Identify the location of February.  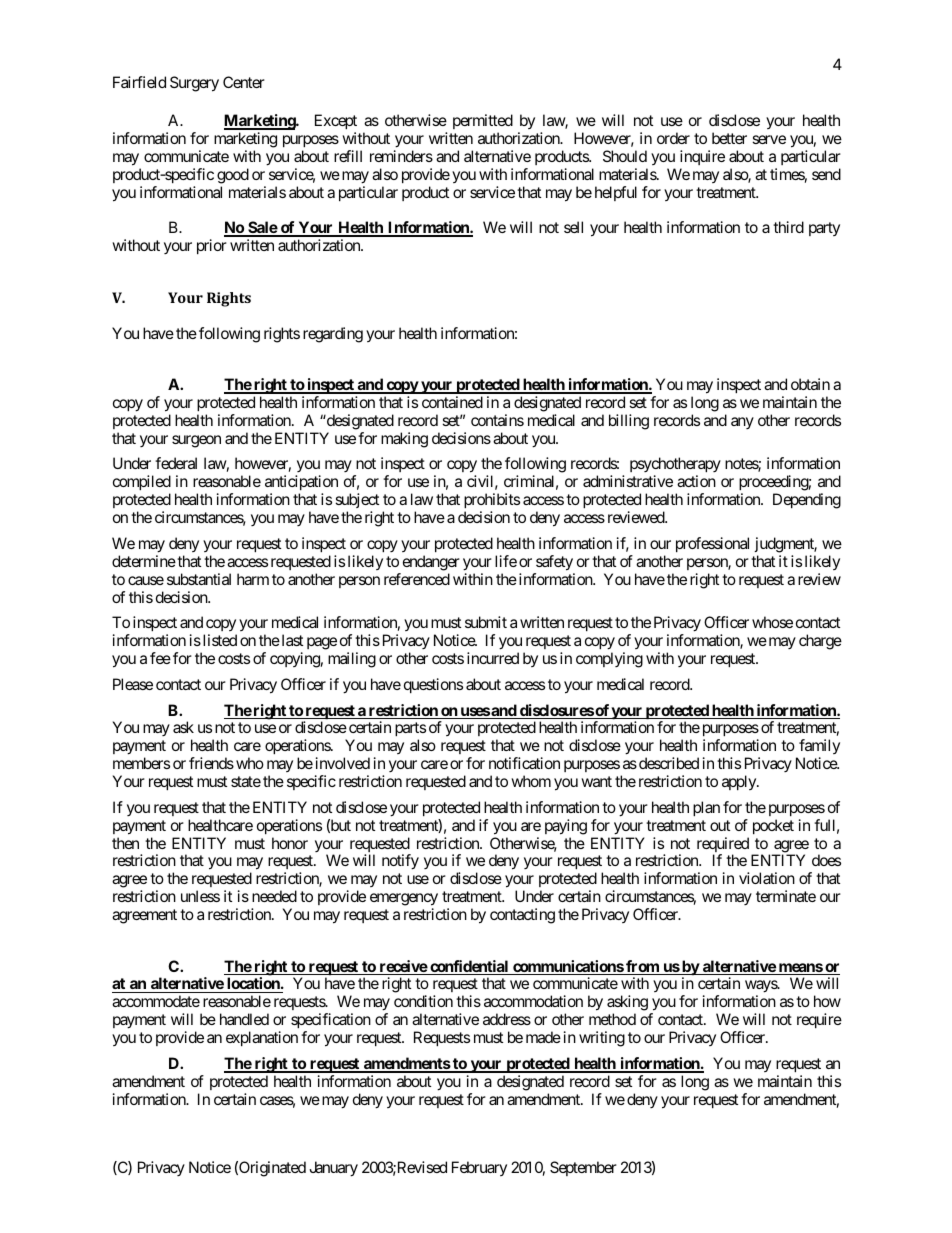
(479, 1168).
